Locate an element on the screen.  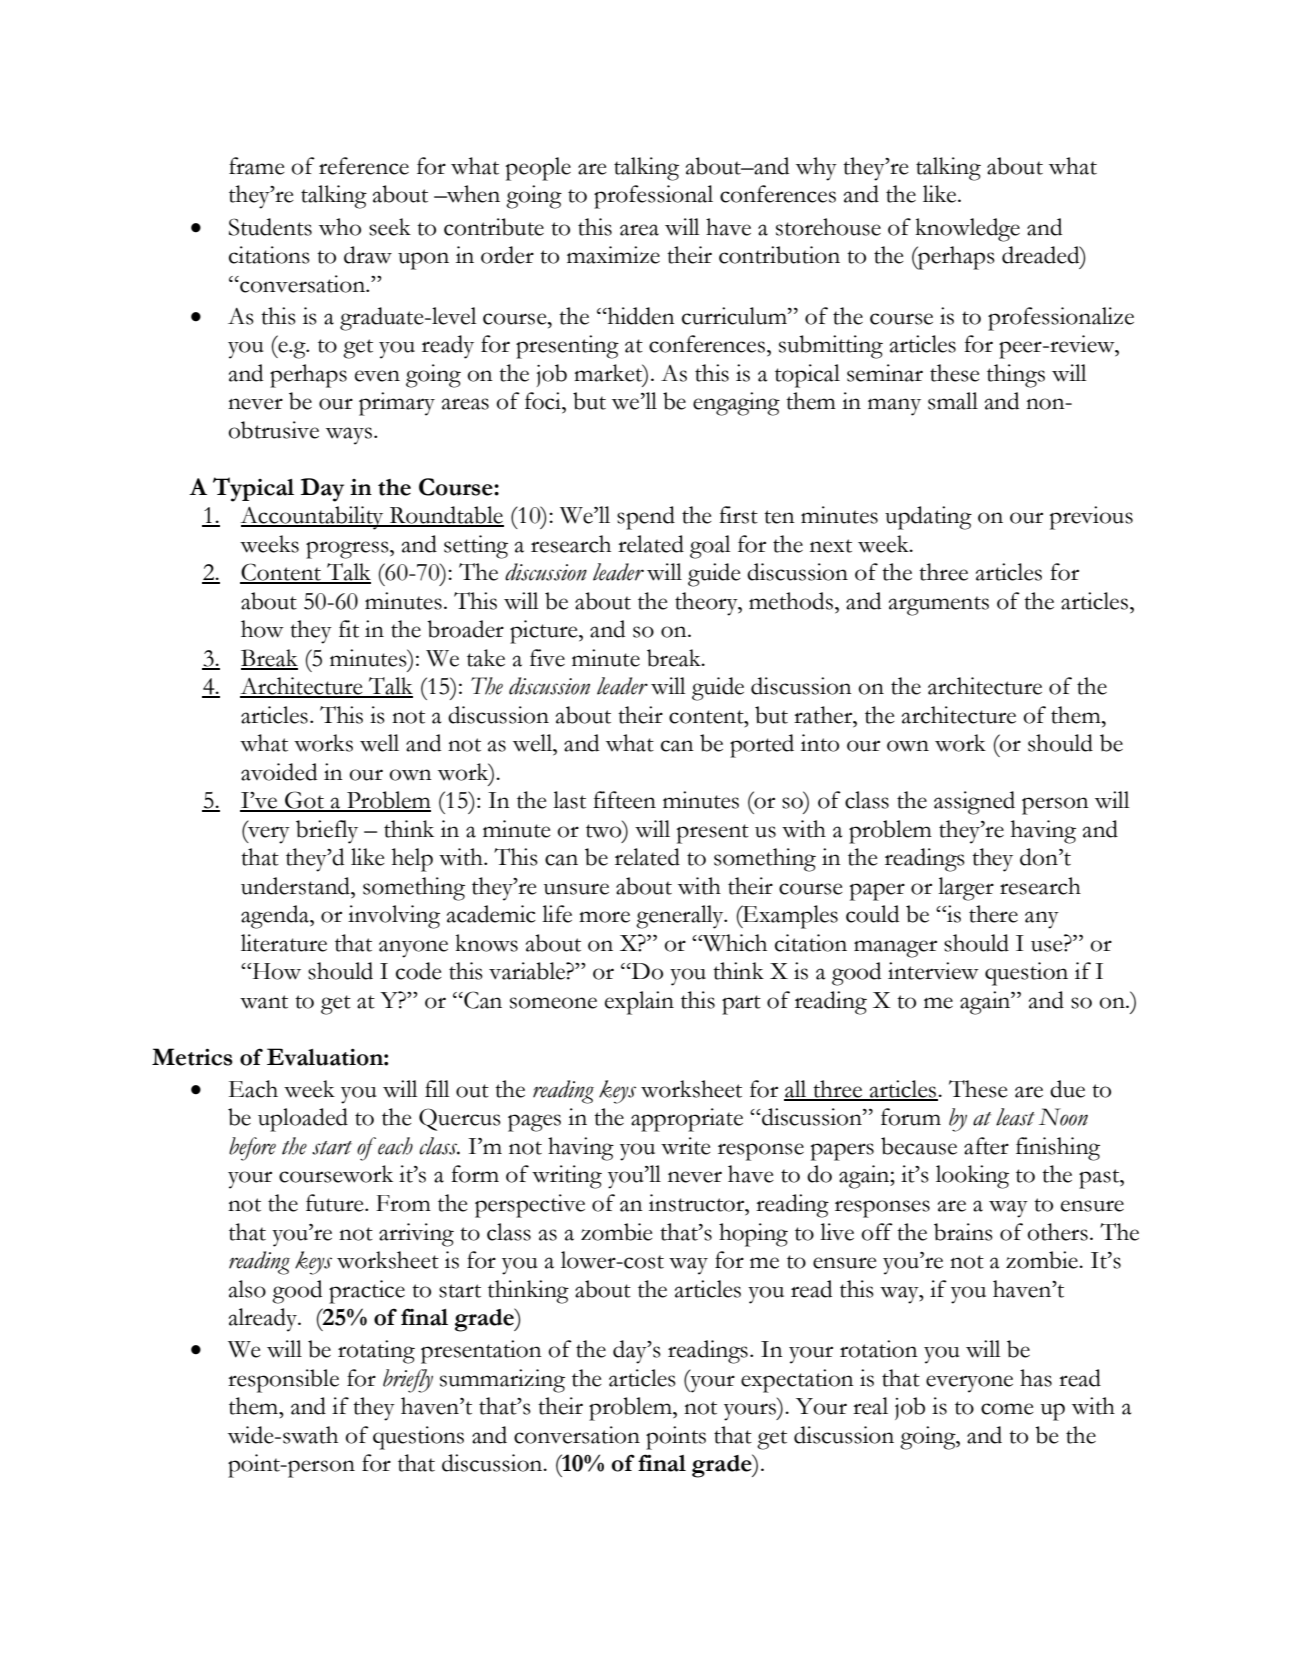
Got is located at coordinates (304, 801).
